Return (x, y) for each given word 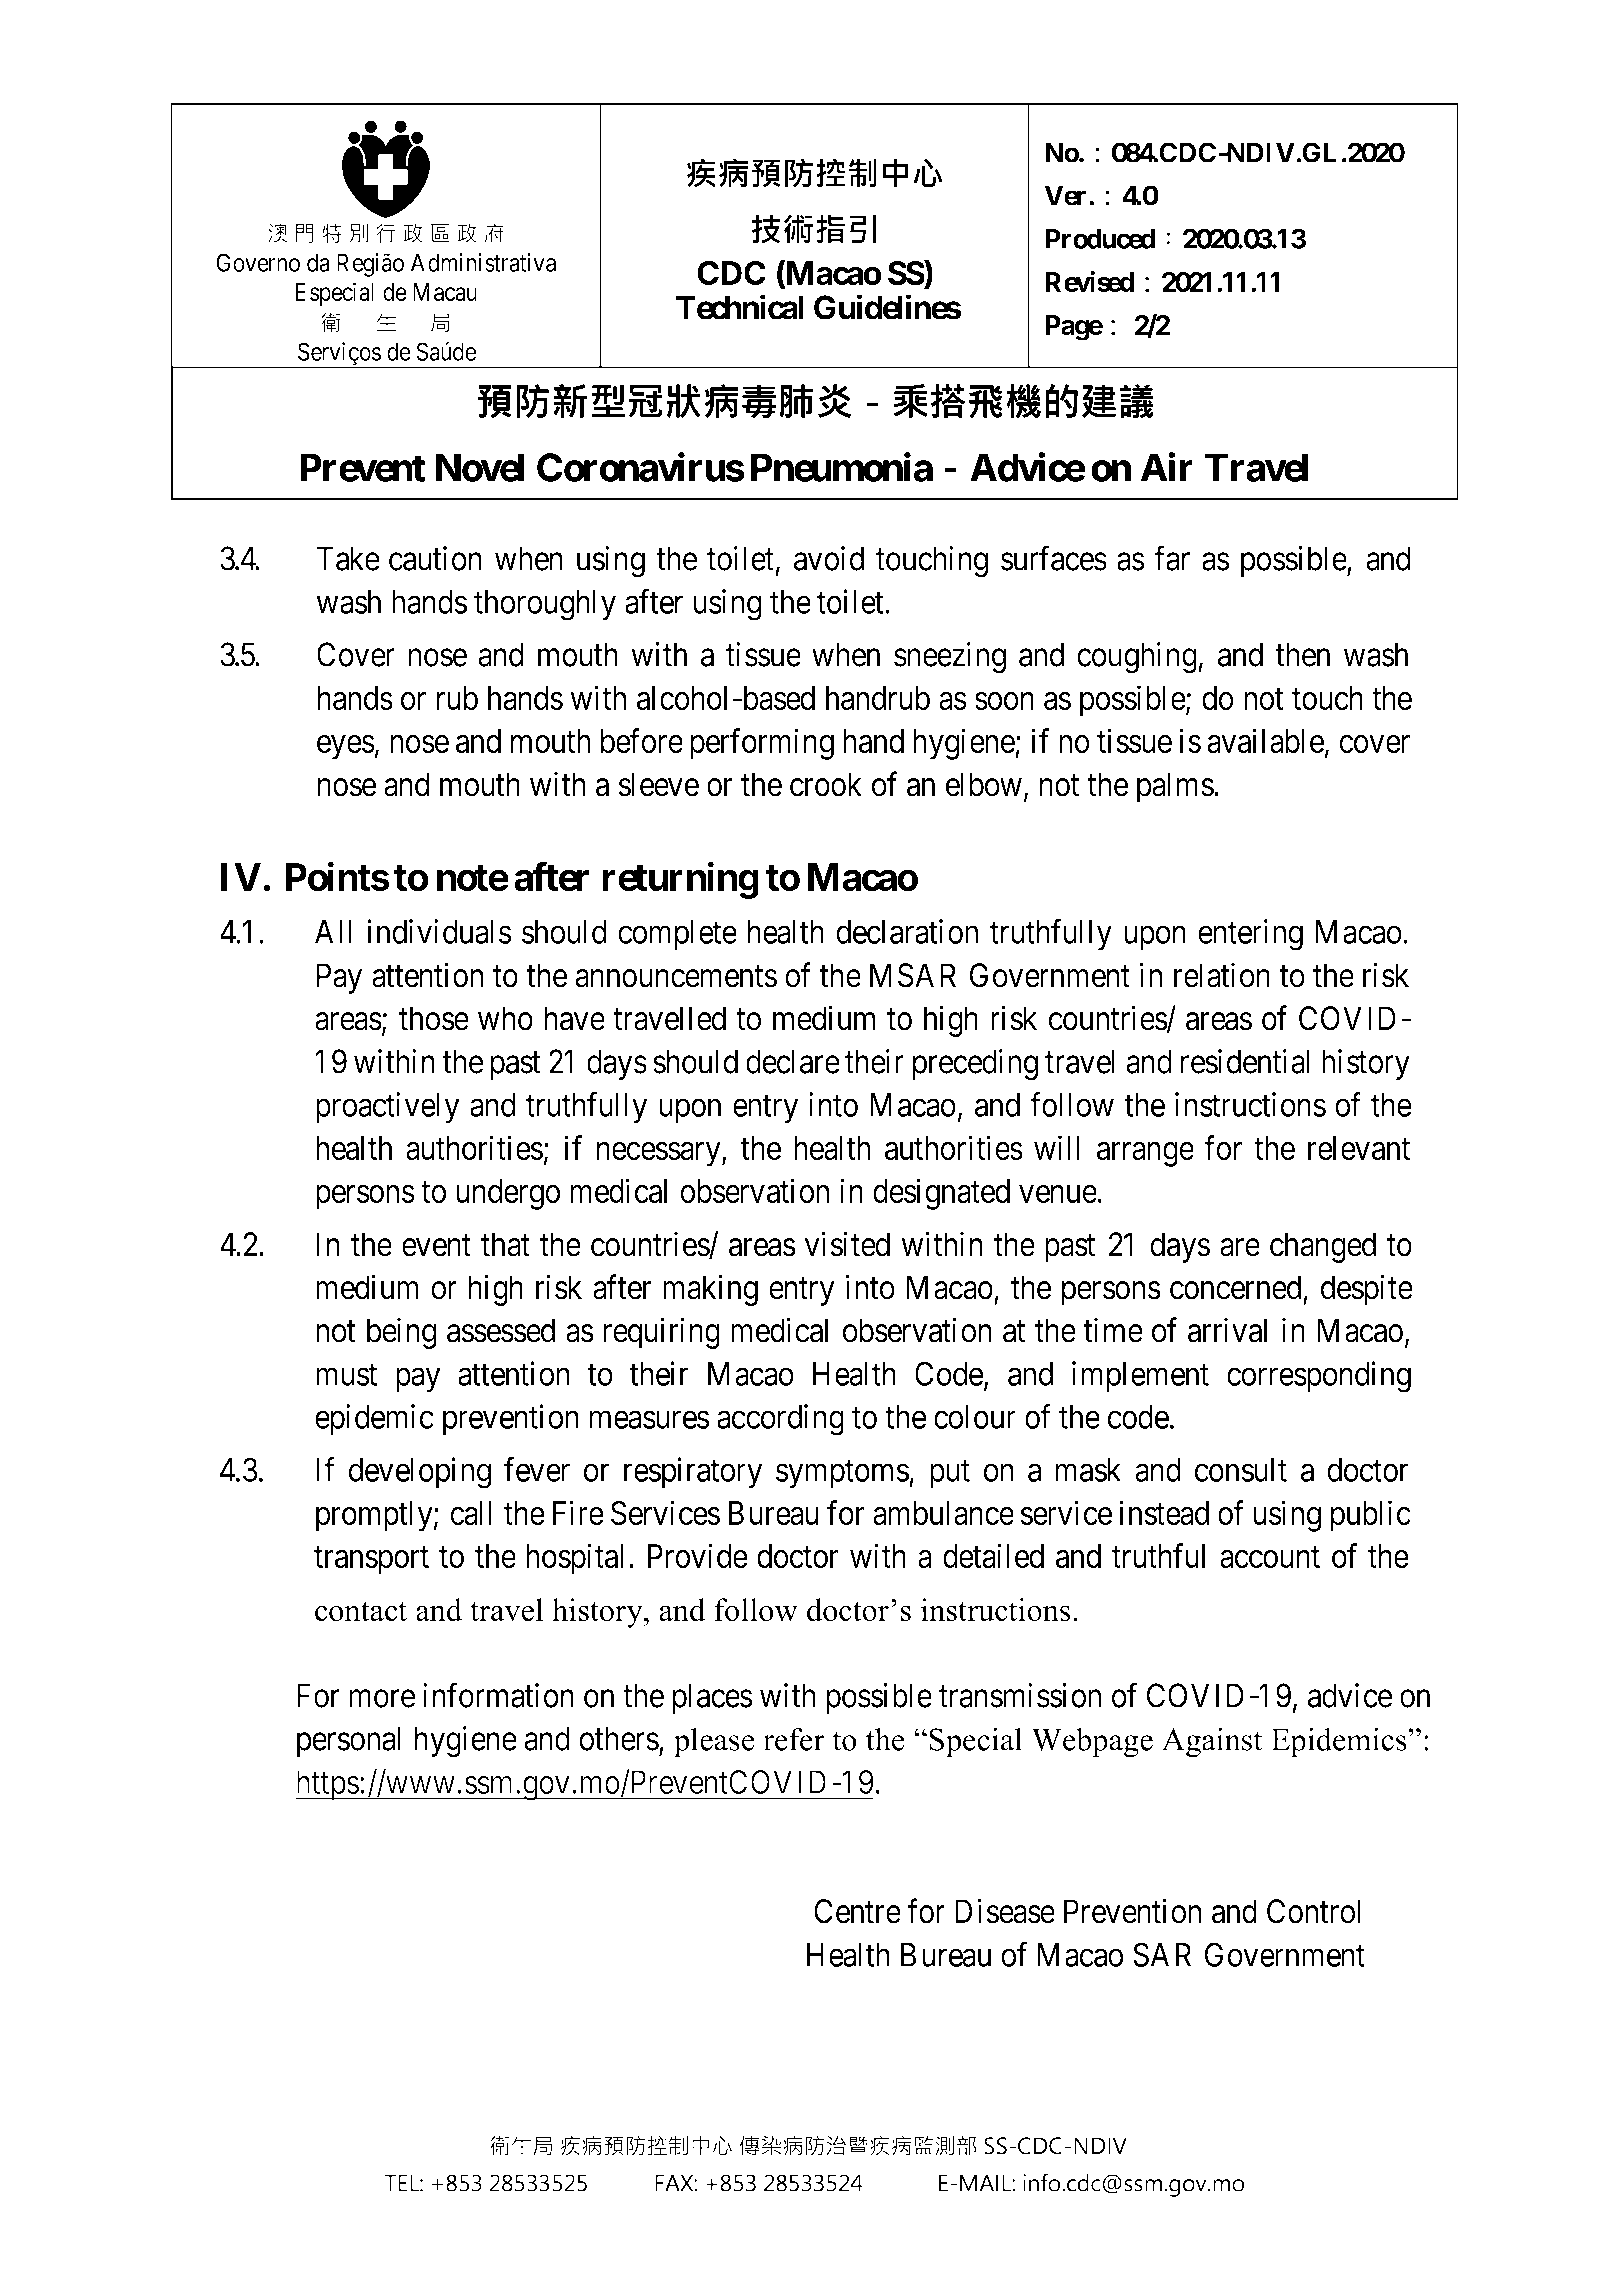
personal (349, 1741)
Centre (857, 1911)
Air (1167, 467)
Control (1314, 1911)
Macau (445, 292)
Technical (740, 307)
